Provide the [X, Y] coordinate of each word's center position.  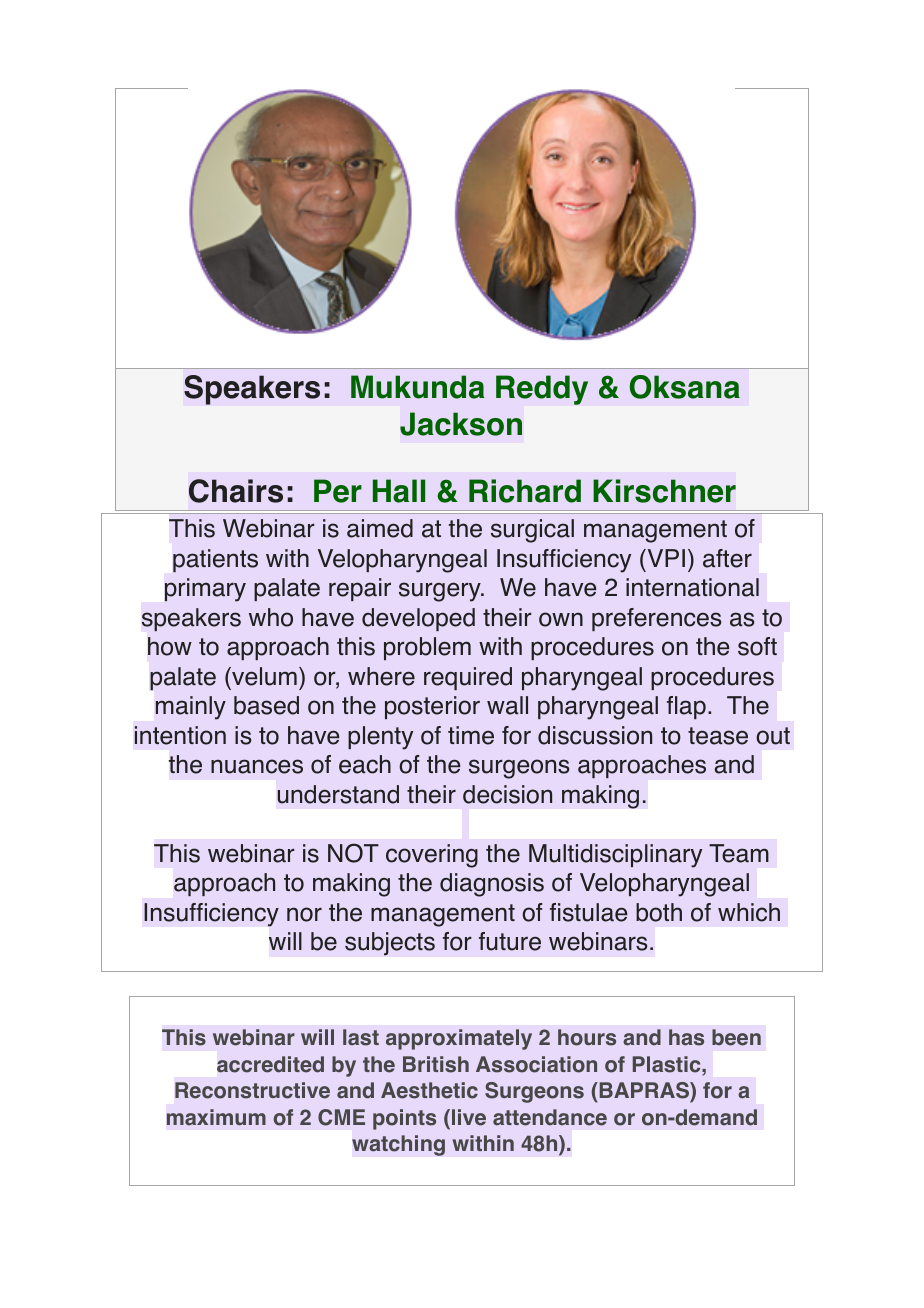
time [471, 735]
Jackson [461, 424]
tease [718, 736]
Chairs [236, 491]
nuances [257, 766]
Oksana [685, 387]
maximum [216, 1117]
